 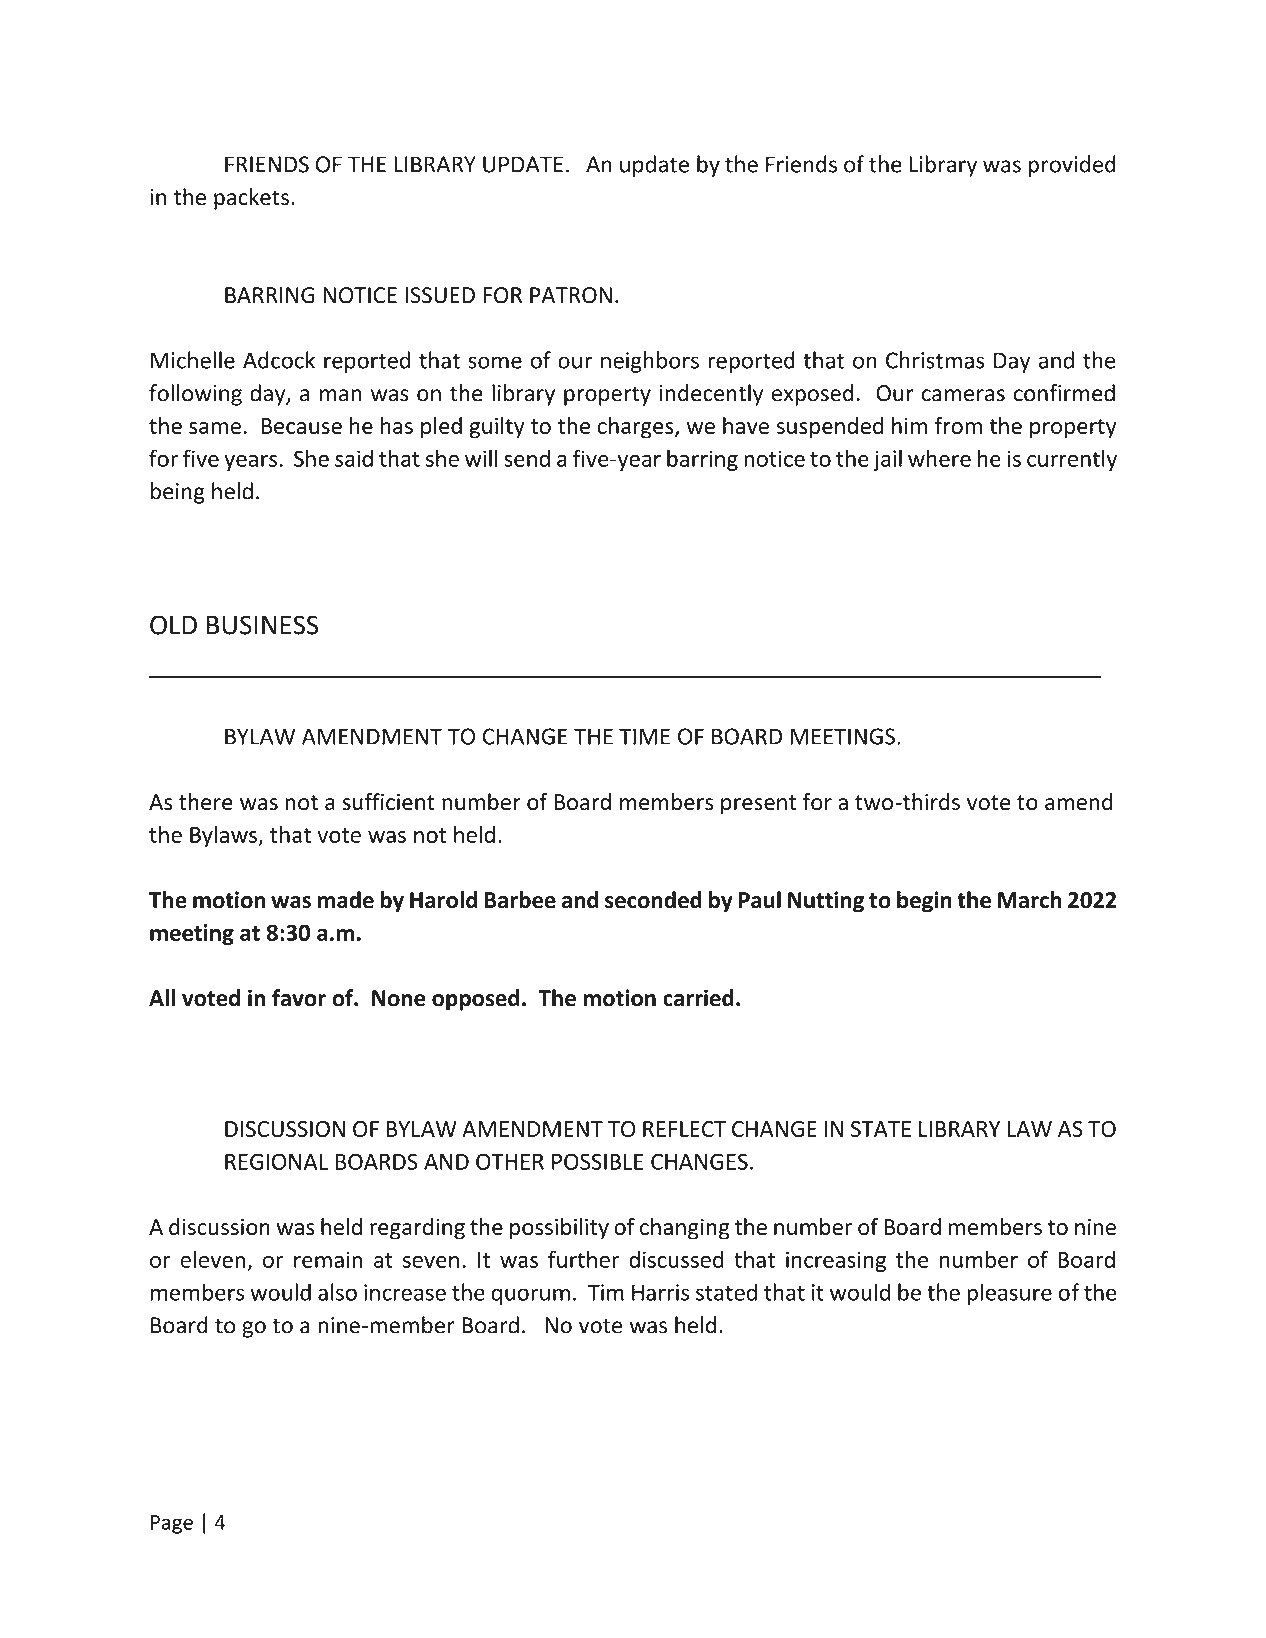 What do you see at coordinates (571, 295) in the image?
I see `PATRON` at bounding box center [571, 295].
